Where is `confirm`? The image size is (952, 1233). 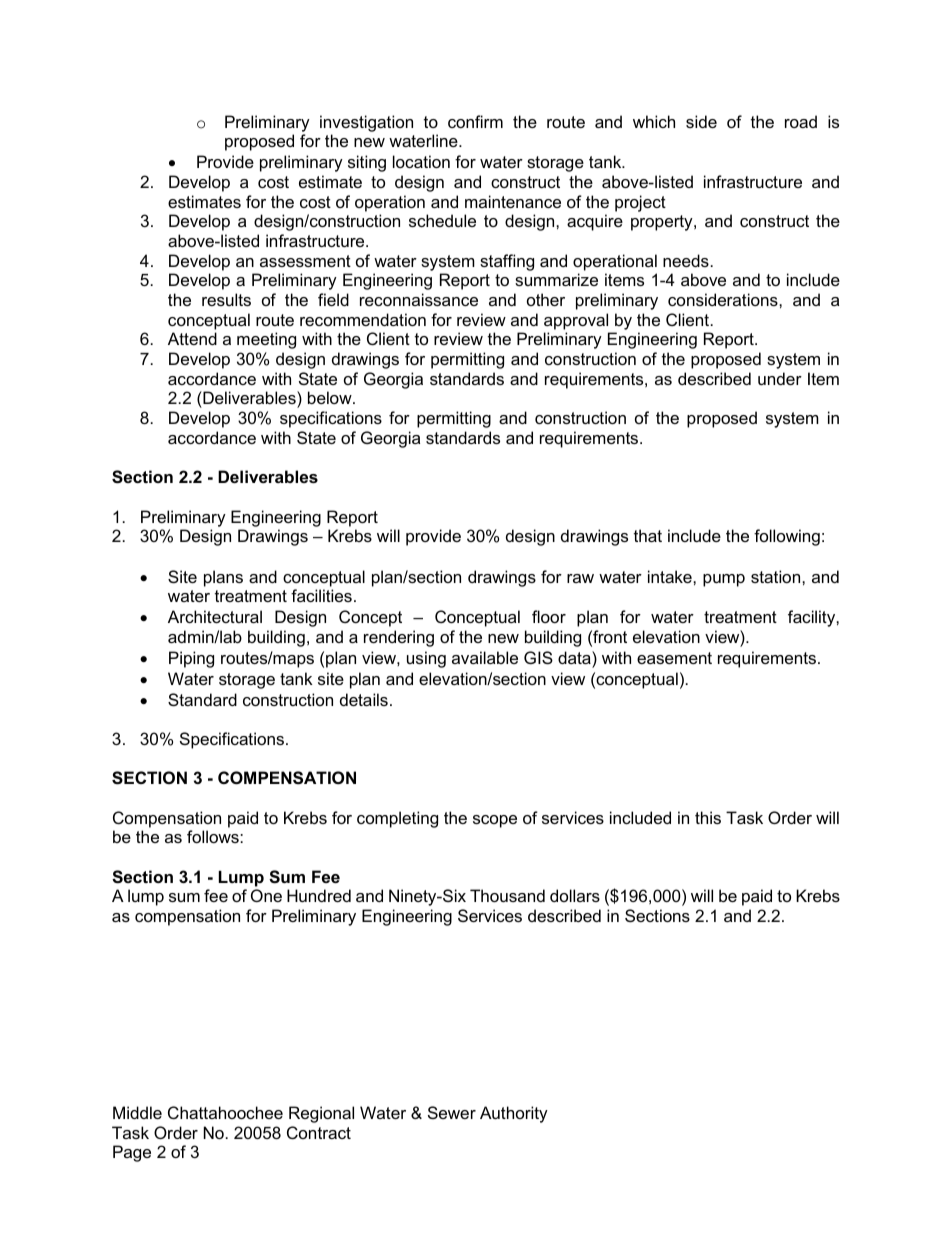
confirm is located at coordinates (475, 121).
